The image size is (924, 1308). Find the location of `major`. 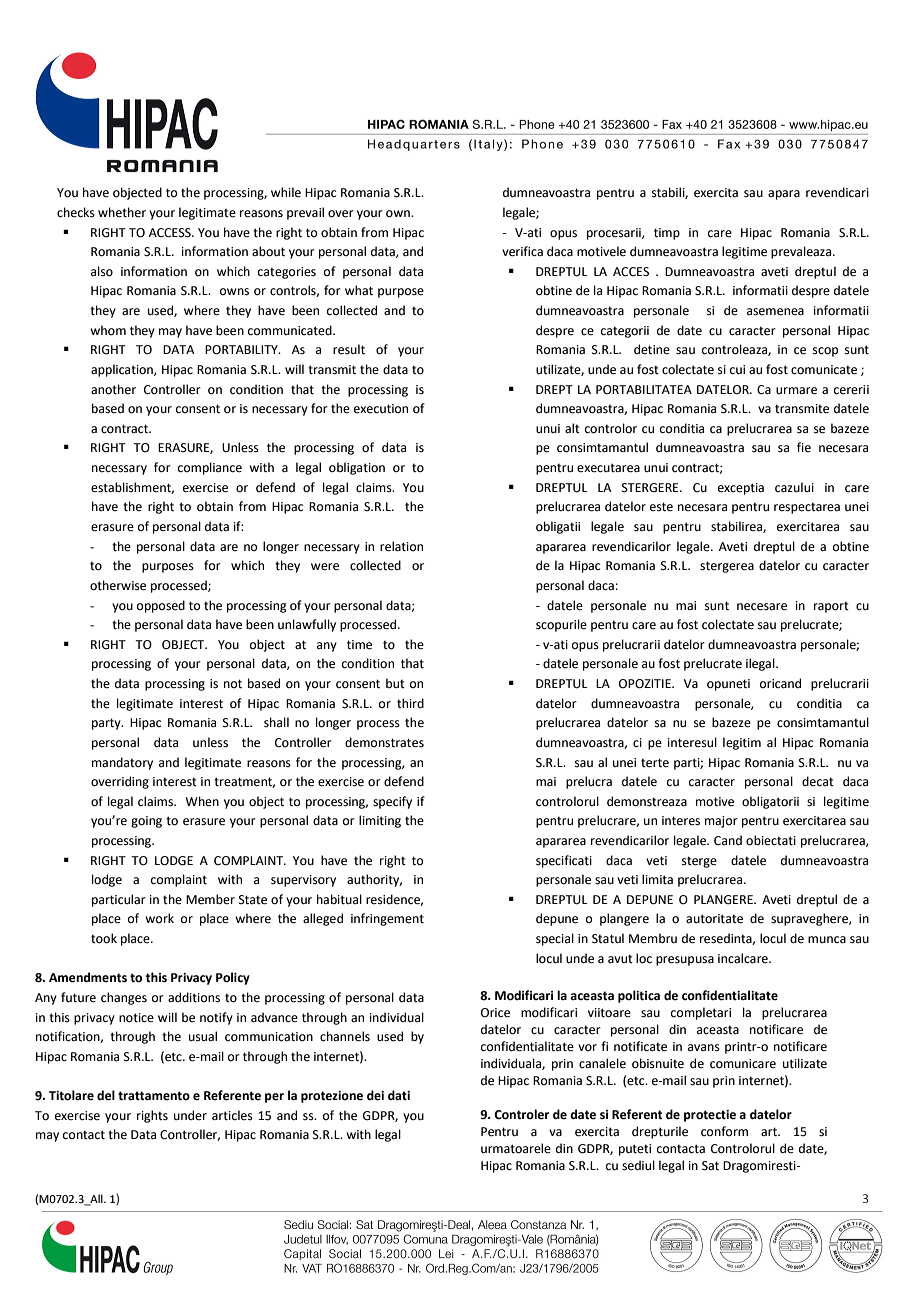

major is located at coordinates (721, 822).
